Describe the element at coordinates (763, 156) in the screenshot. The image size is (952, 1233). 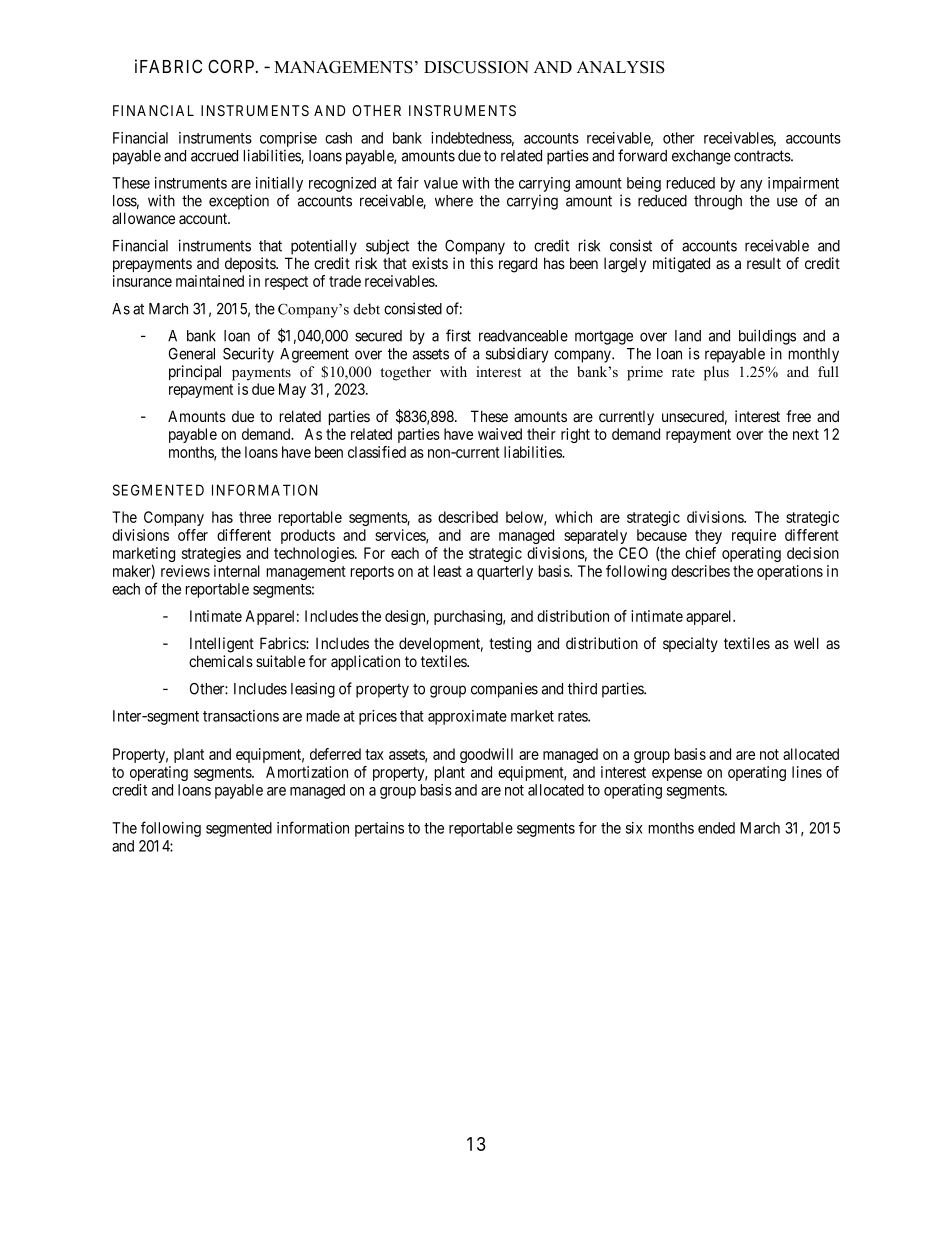
I see `contracts` at that location.
